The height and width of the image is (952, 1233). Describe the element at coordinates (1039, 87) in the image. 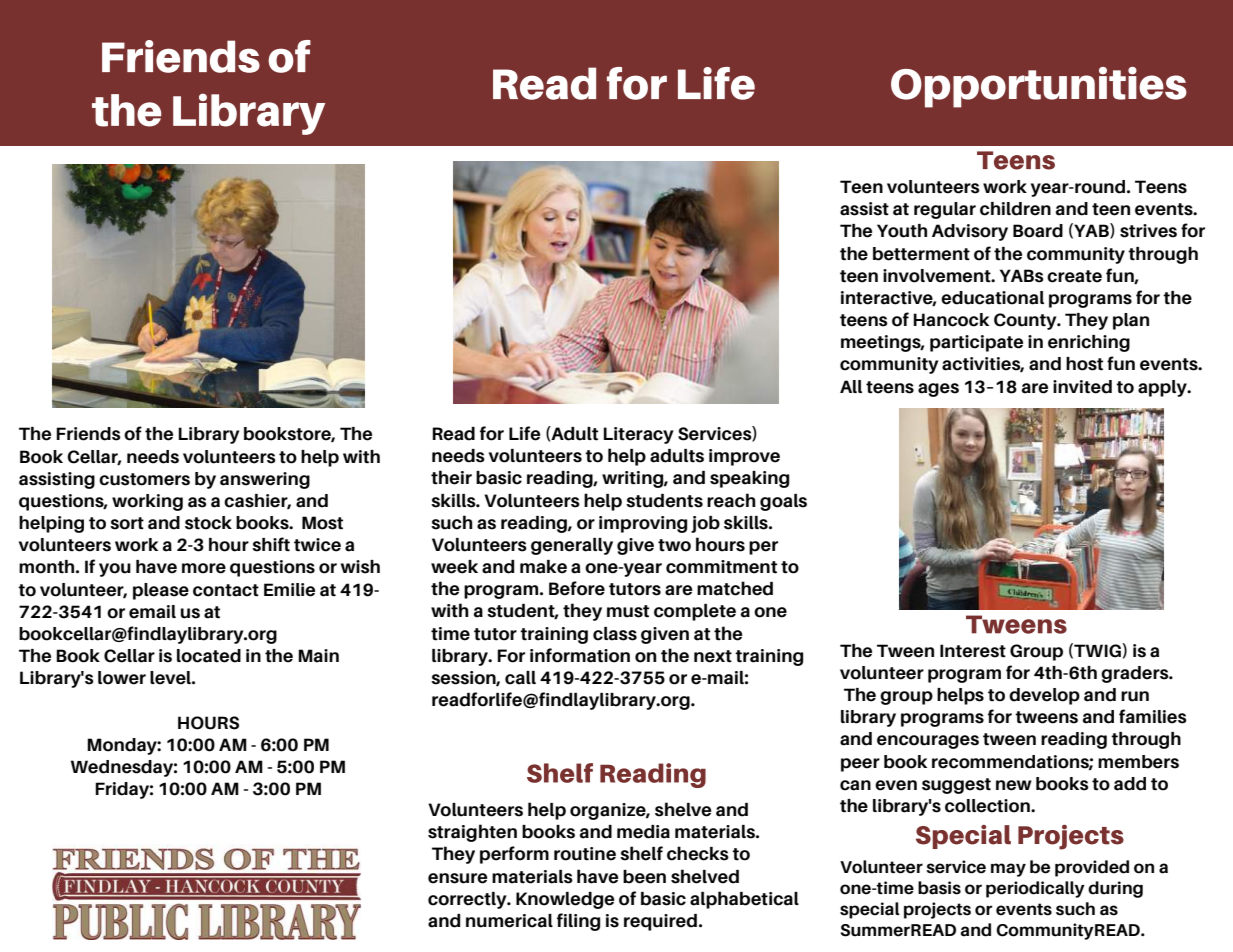

I see `Opportunities` at that location.
